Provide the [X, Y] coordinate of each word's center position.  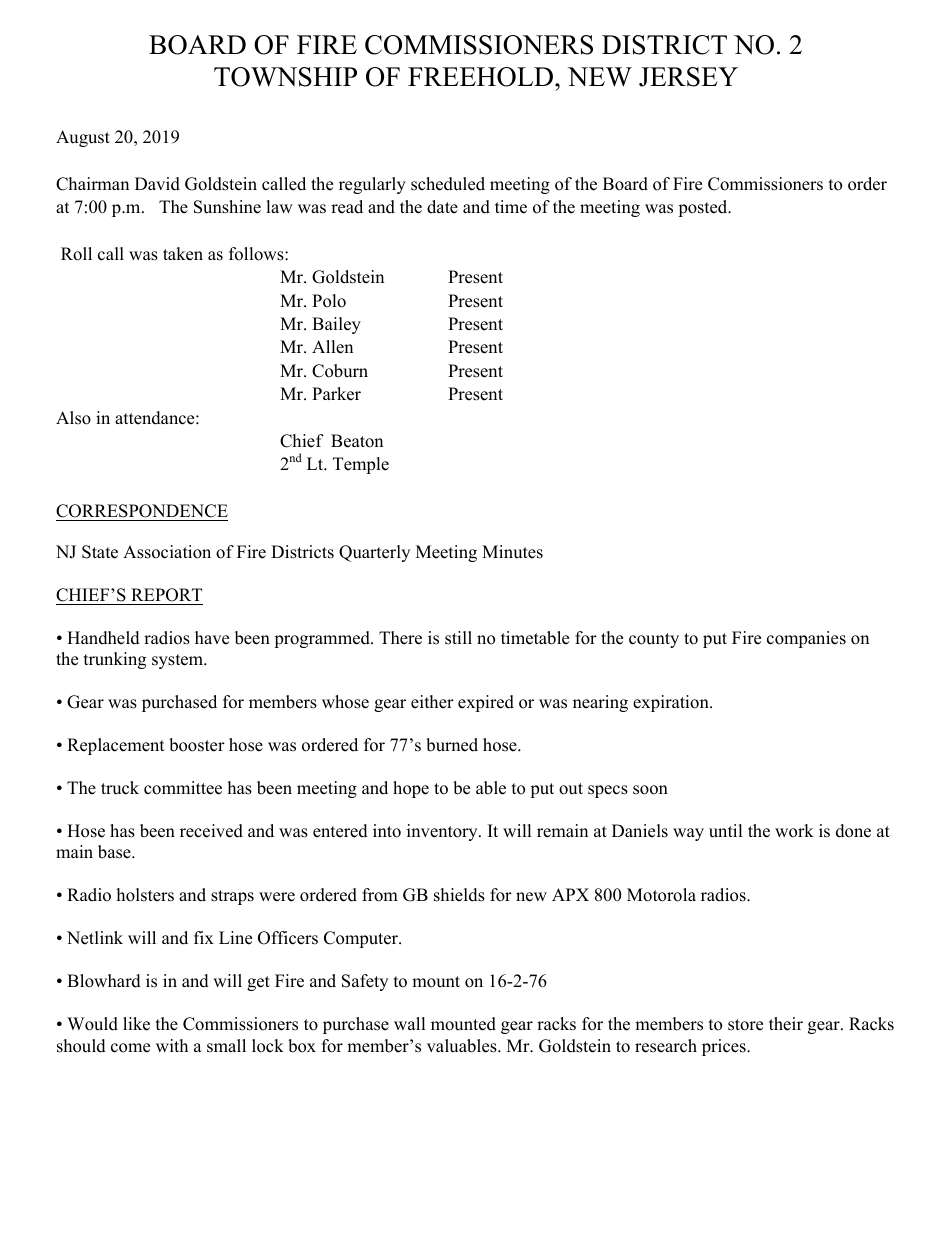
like [136, 1024]
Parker [336, 394]
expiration [672, 703]
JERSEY [688, 77]
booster [197, 745]
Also [73, 418]
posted [704, 208]
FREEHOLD [482, 77]
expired [486, 703]
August [83, 138]
